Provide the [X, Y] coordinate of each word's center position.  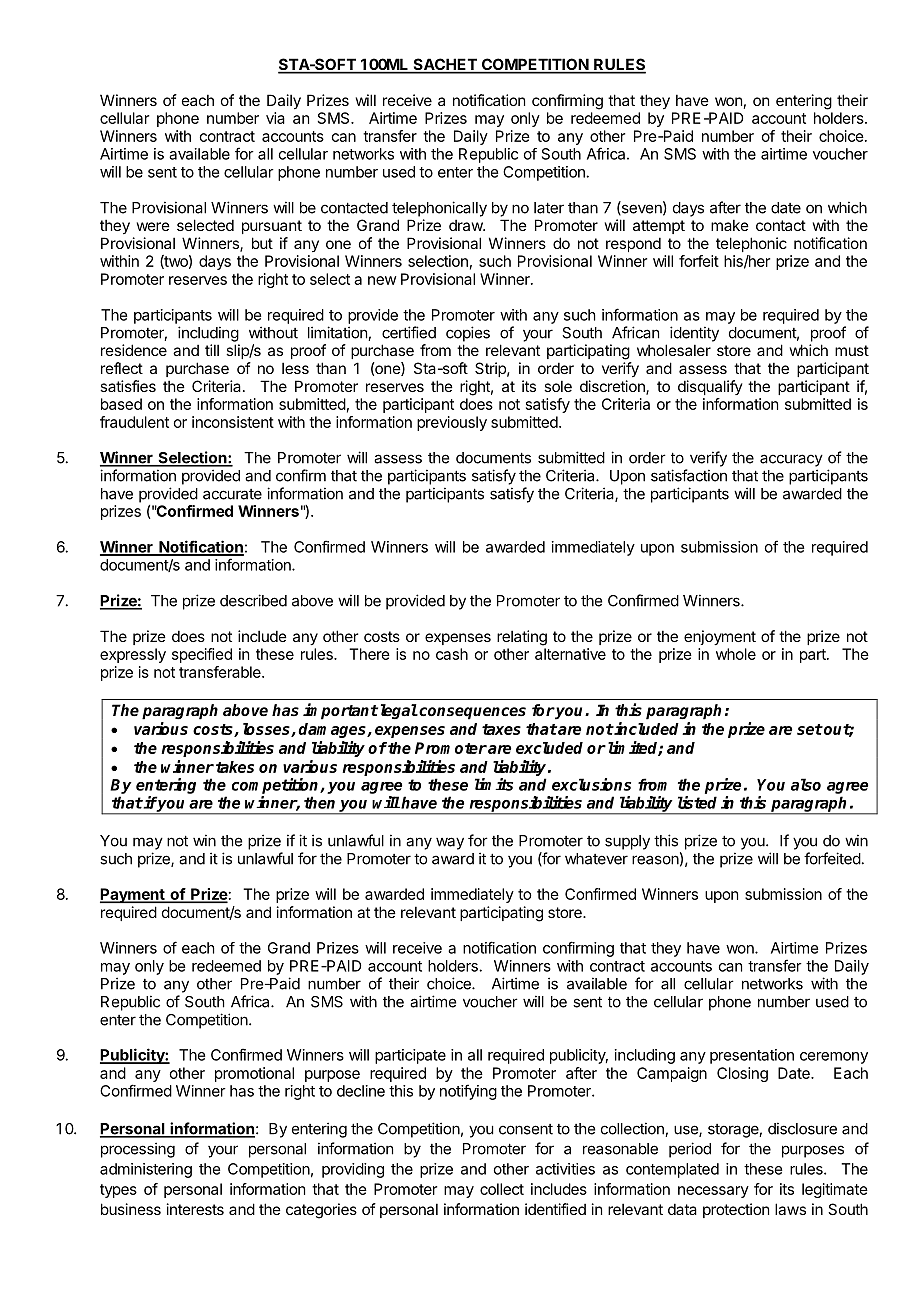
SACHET [445, 65]
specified [202, 655]
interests [195, 1209]
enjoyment [720, 637]
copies [468, 334]
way [450, 843]
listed [697, 802]
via [275, 118]
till [212, 350]
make [730, 225]
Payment [133, 895]
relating [522, 638]
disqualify [710, 387]
